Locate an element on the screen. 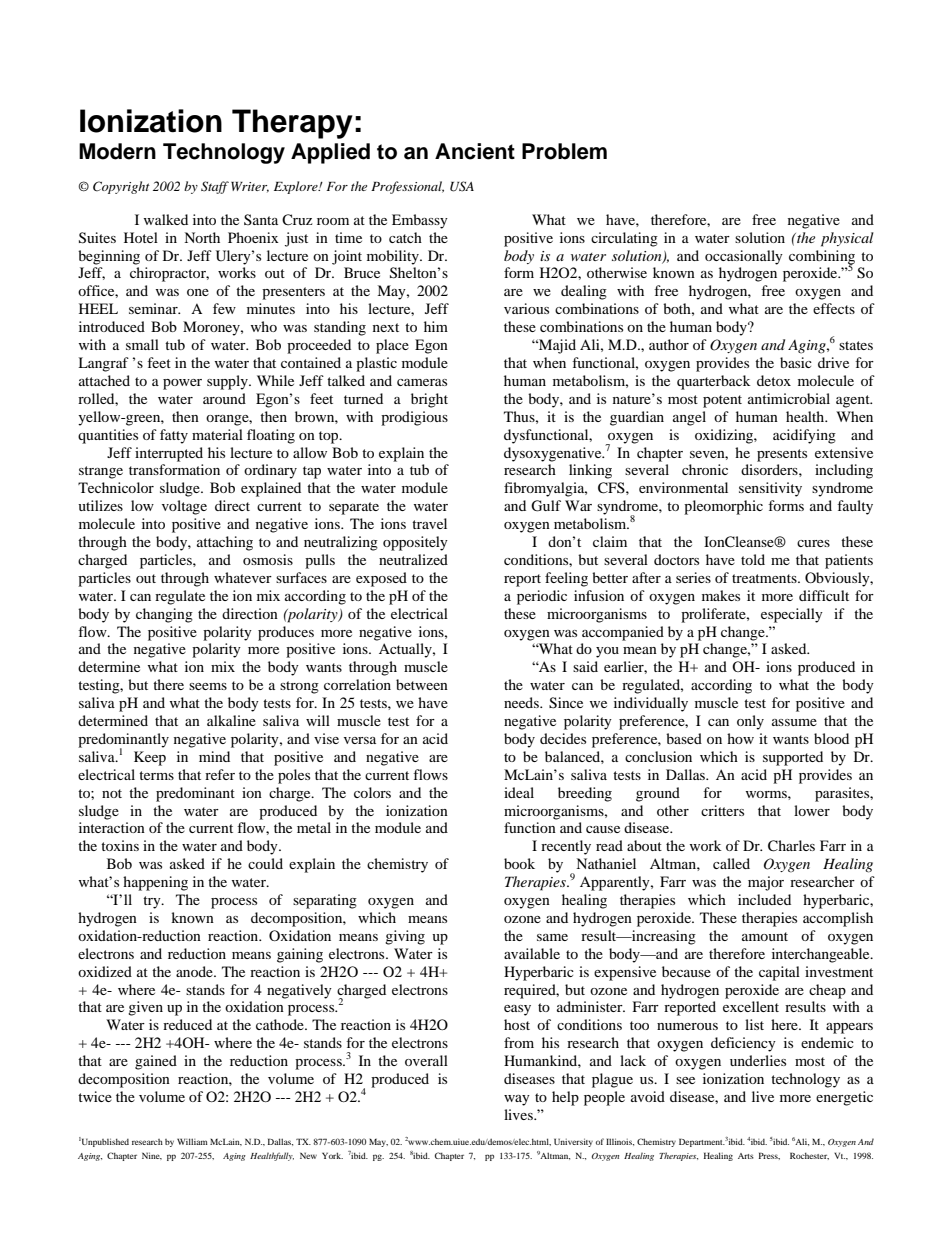 The height and width of the screenshot is (1233, 952). happening is located at coordinates (155, 883).
